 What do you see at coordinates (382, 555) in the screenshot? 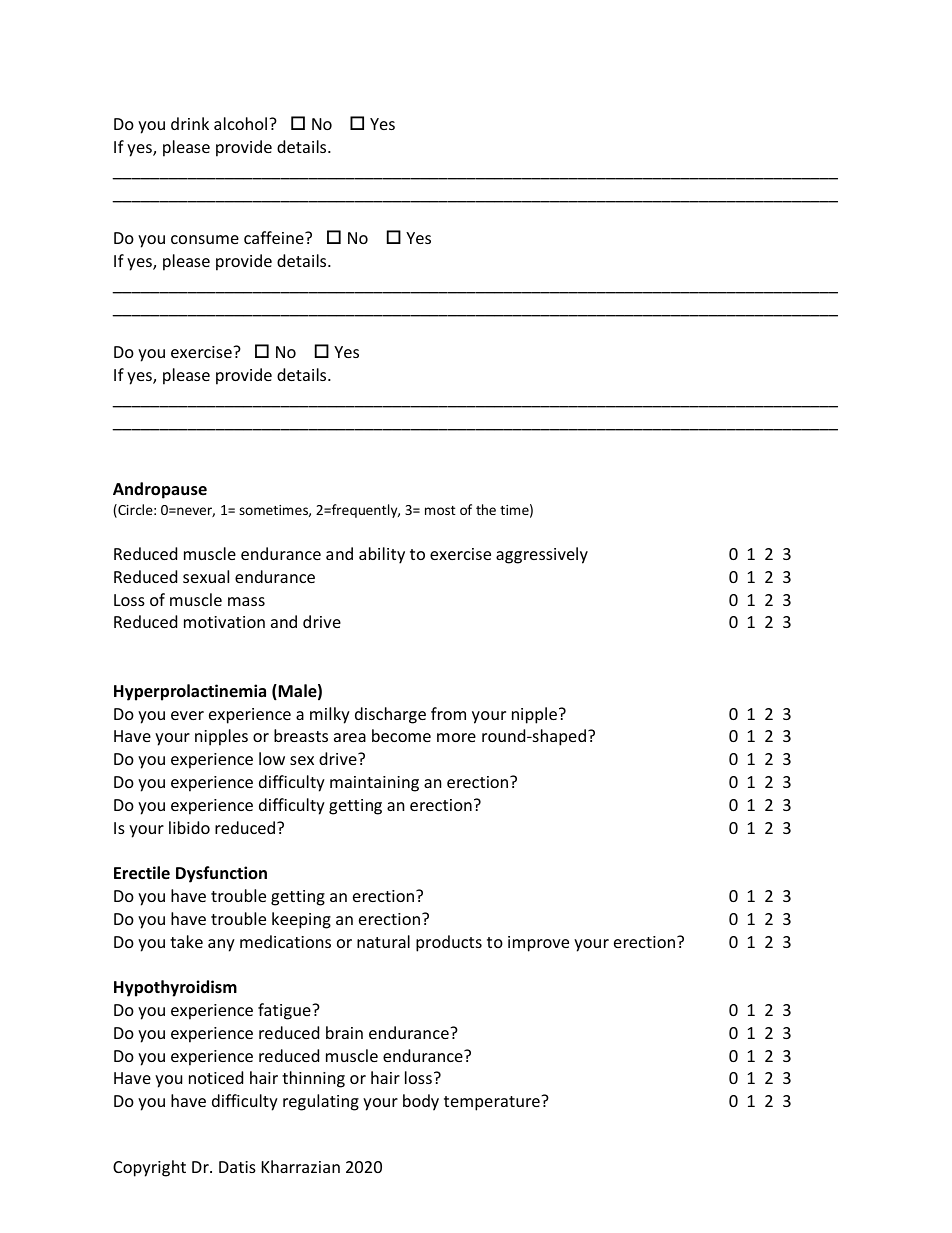
I see `ability` at bounding box center [382, 555].
